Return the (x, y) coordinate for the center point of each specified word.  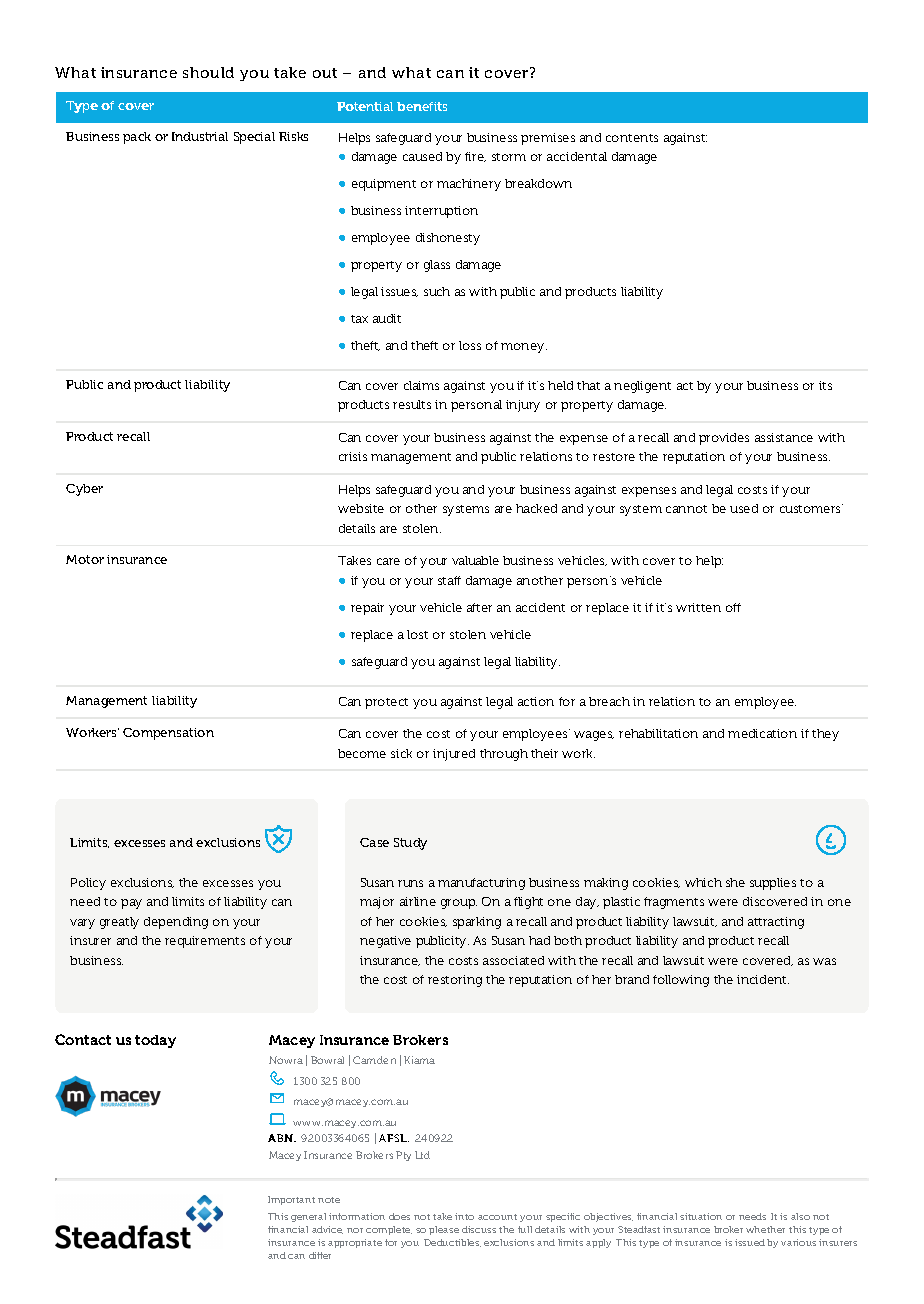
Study (410, 844)
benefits (422, 106)
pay (131, 904)
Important (291, 1200)
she (735, 882)
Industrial (200, 136)
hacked (536, 508)
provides (724, 439)
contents (632, 138)
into (464, 1216)
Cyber (84, 490)
